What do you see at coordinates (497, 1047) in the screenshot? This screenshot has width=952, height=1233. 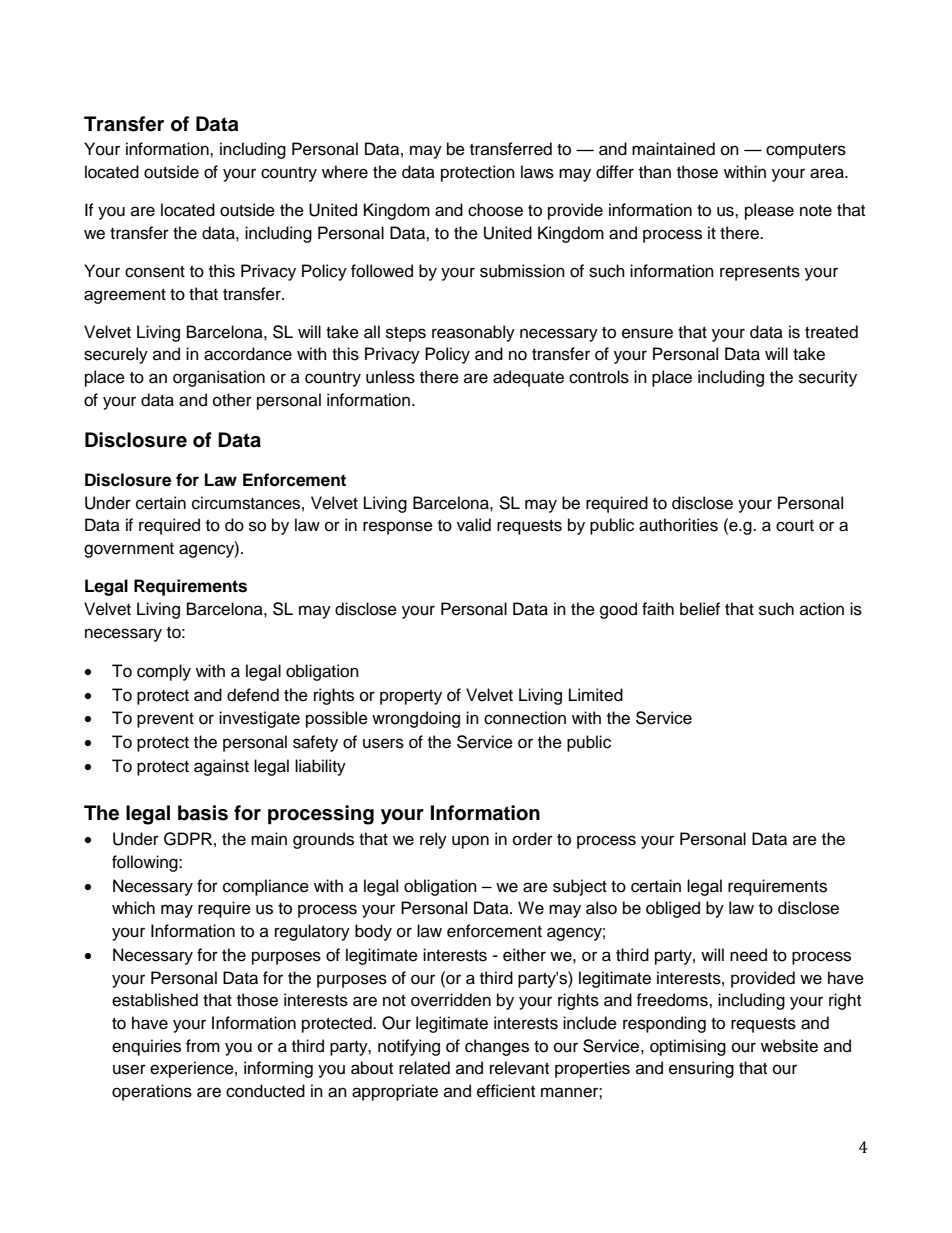 I see `changes` at bounding box center [497, 1047].
